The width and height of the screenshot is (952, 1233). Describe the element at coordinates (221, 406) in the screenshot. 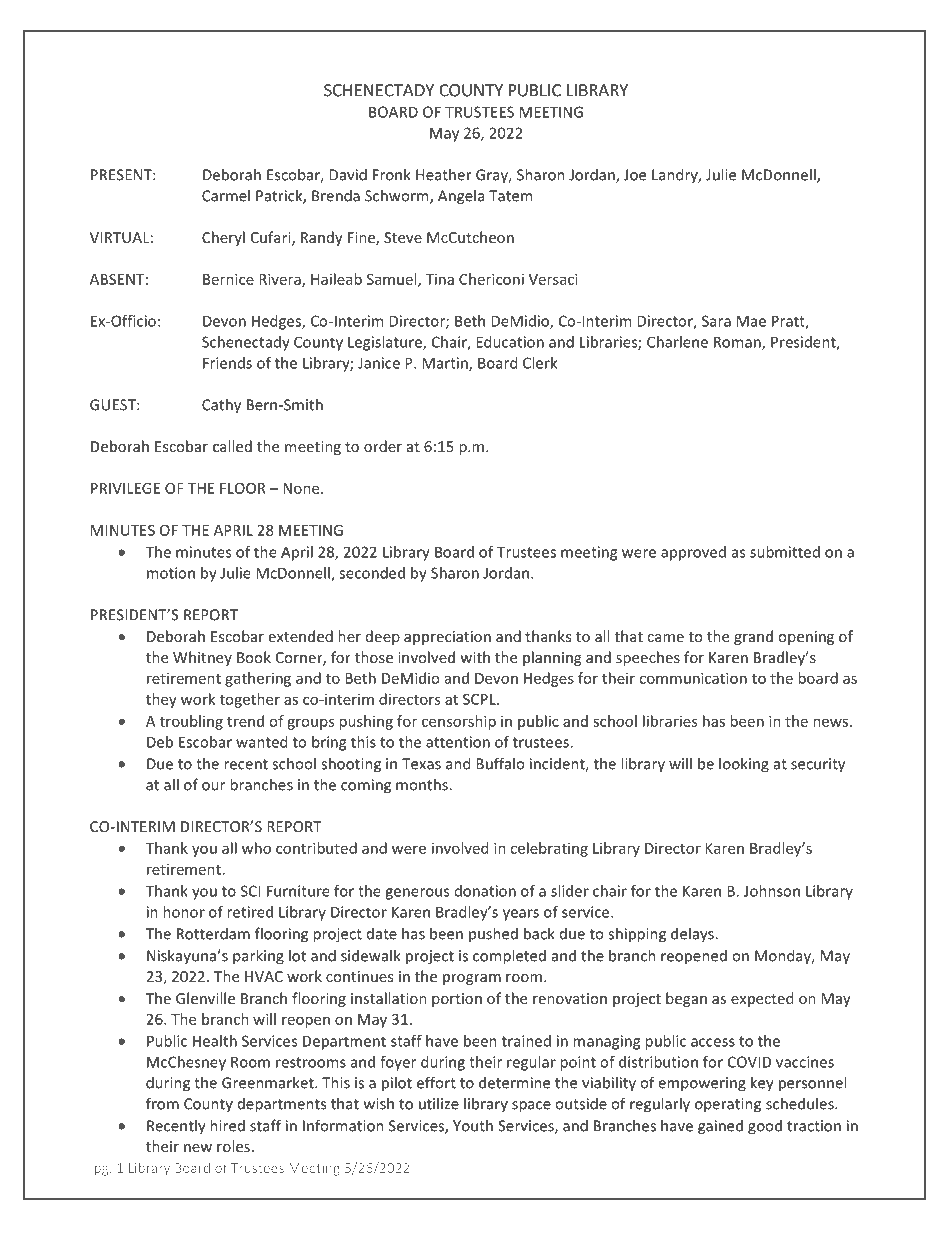

I see `Cathy` at that location.
